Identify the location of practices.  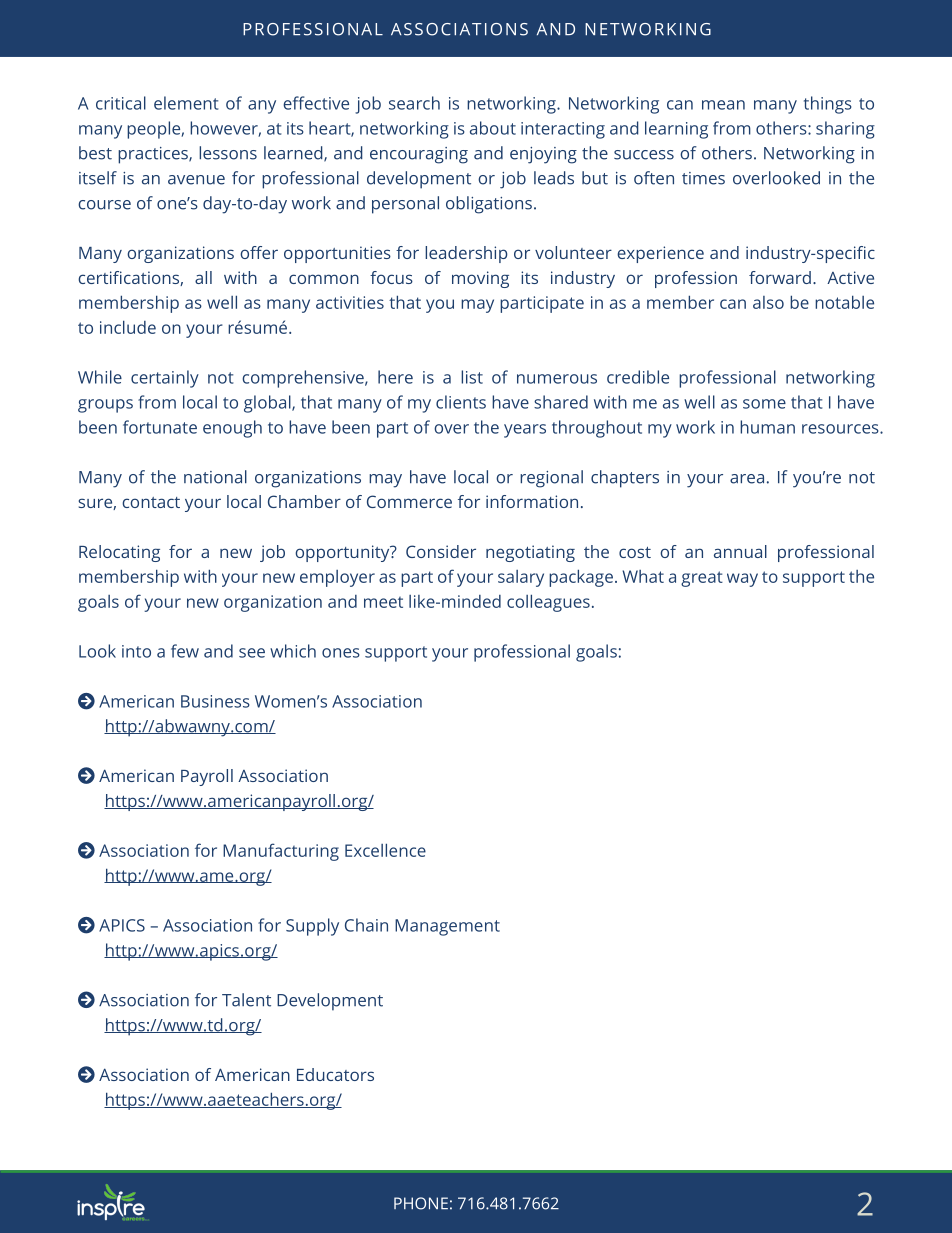
(154, 155).
